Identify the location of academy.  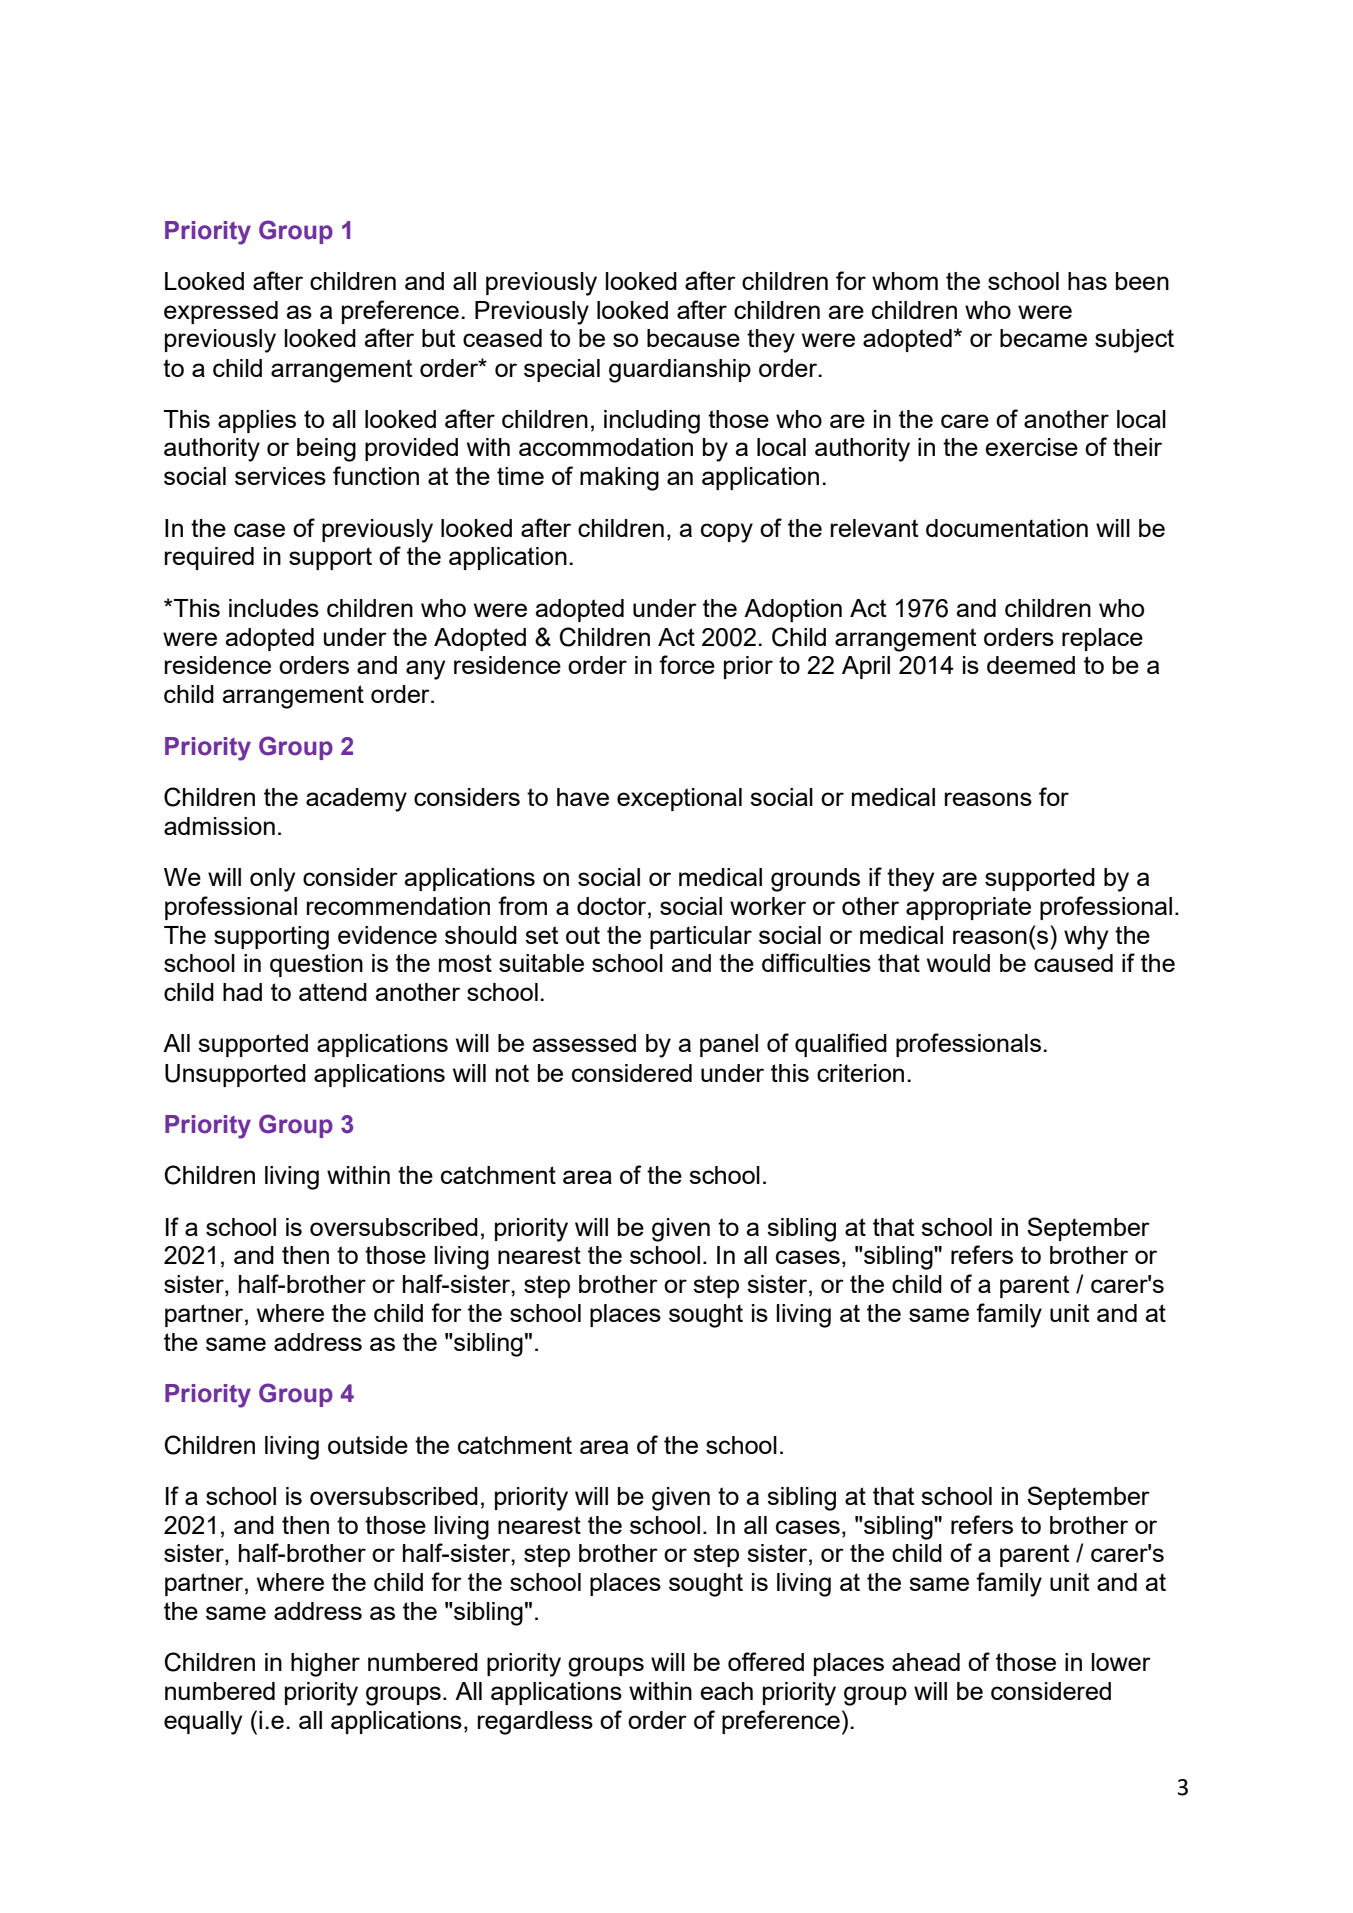
(356, 800).
